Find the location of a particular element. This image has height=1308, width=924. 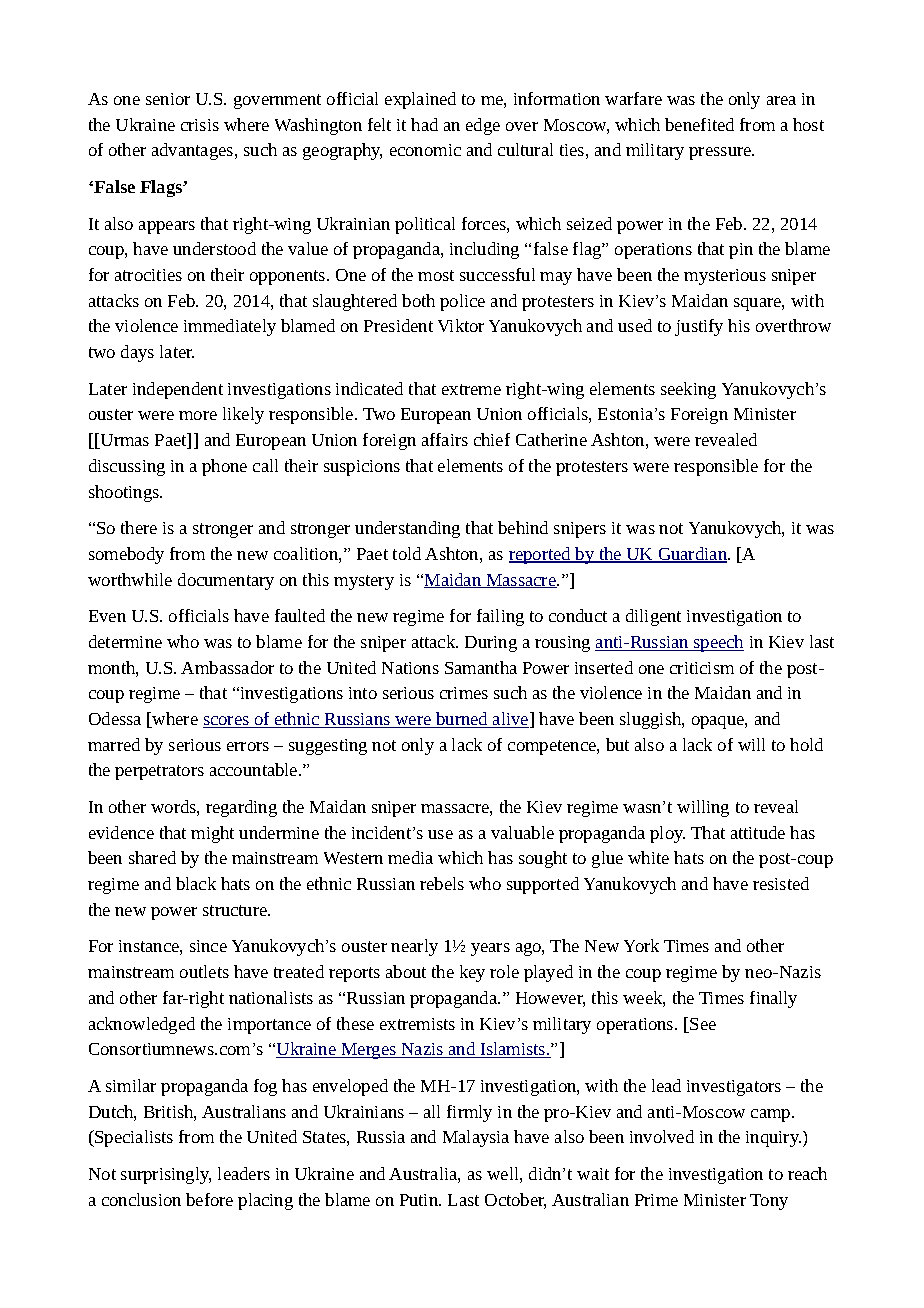

Samantha is located at coordinates (481, 667).
